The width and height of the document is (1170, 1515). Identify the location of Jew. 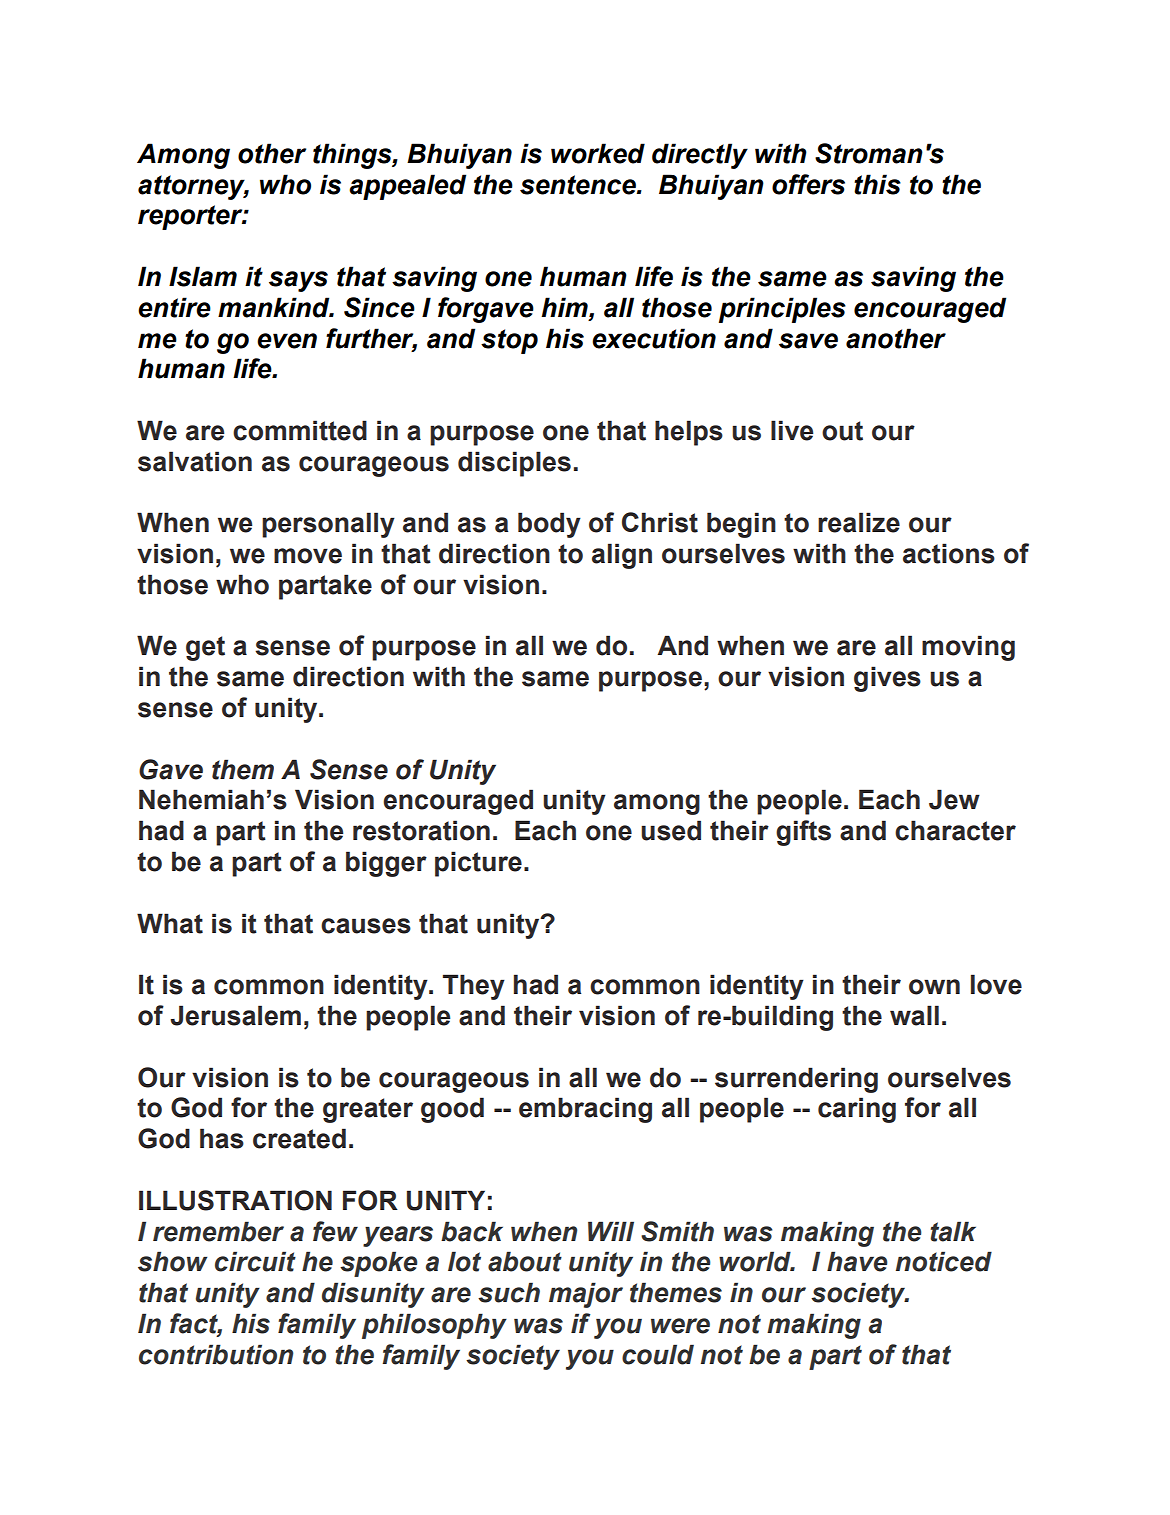
(954, 799).
